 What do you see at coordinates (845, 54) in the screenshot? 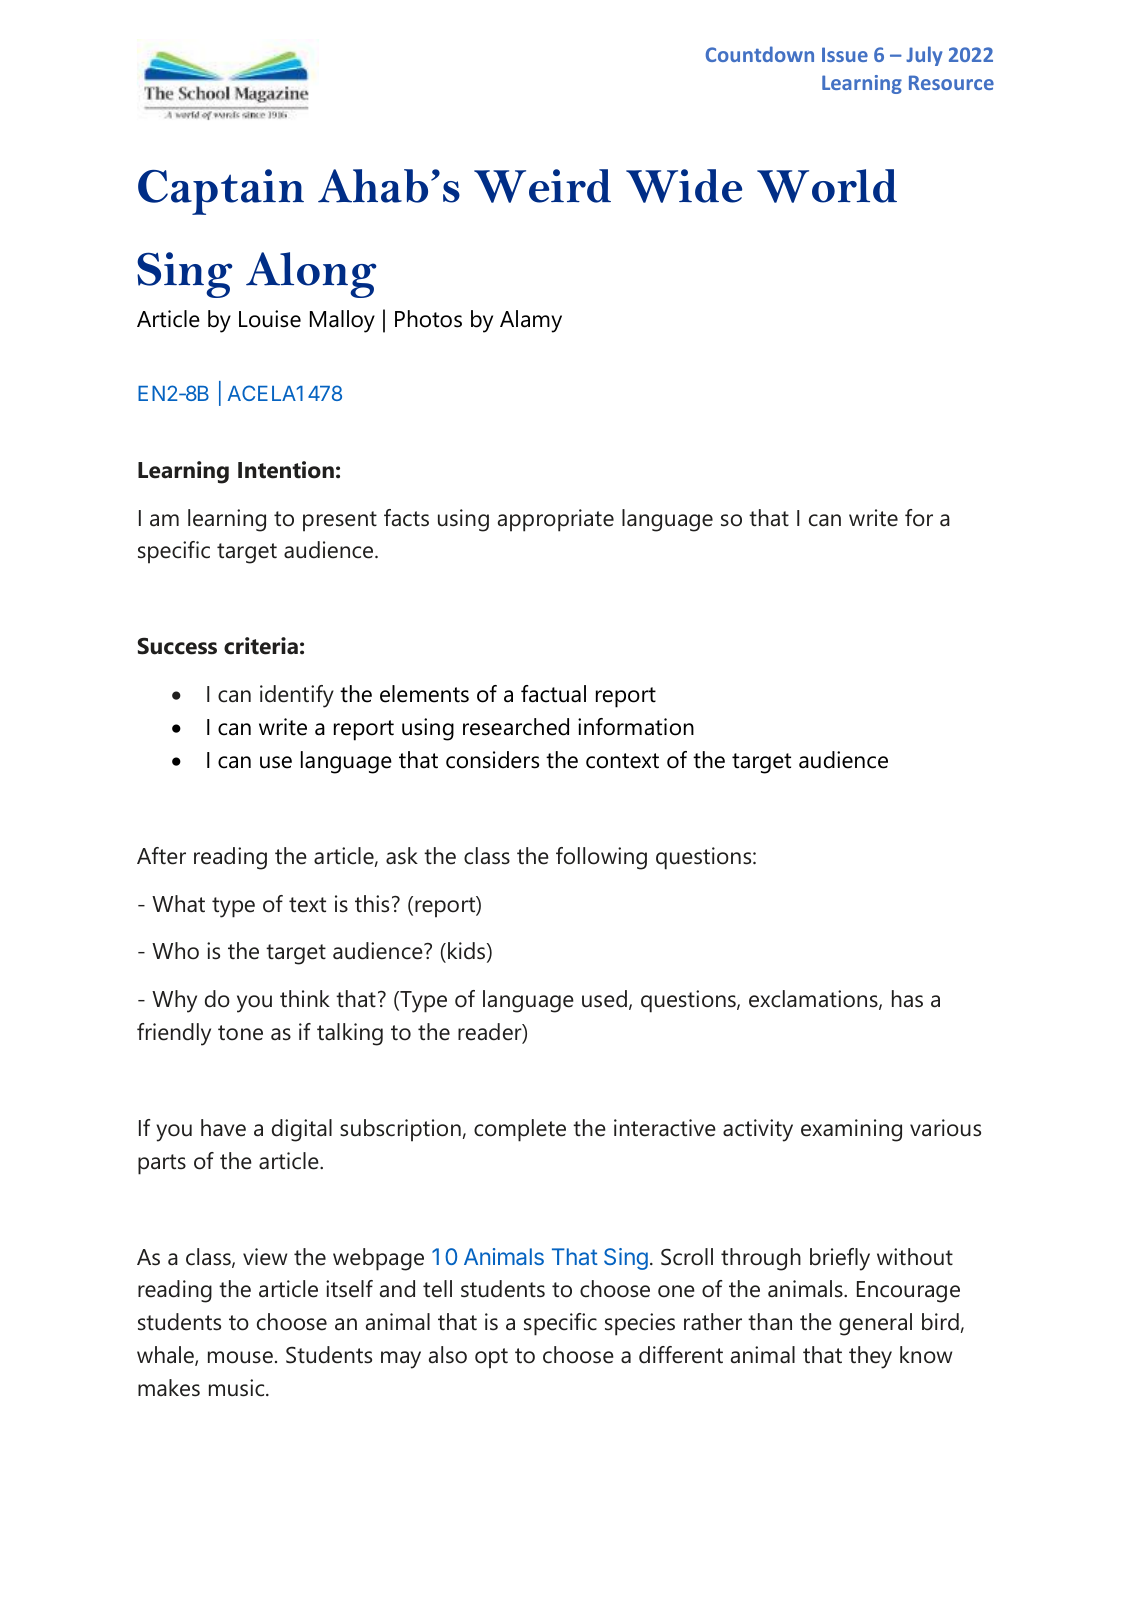
I see `Issue` at bounding box center [845, 54].
